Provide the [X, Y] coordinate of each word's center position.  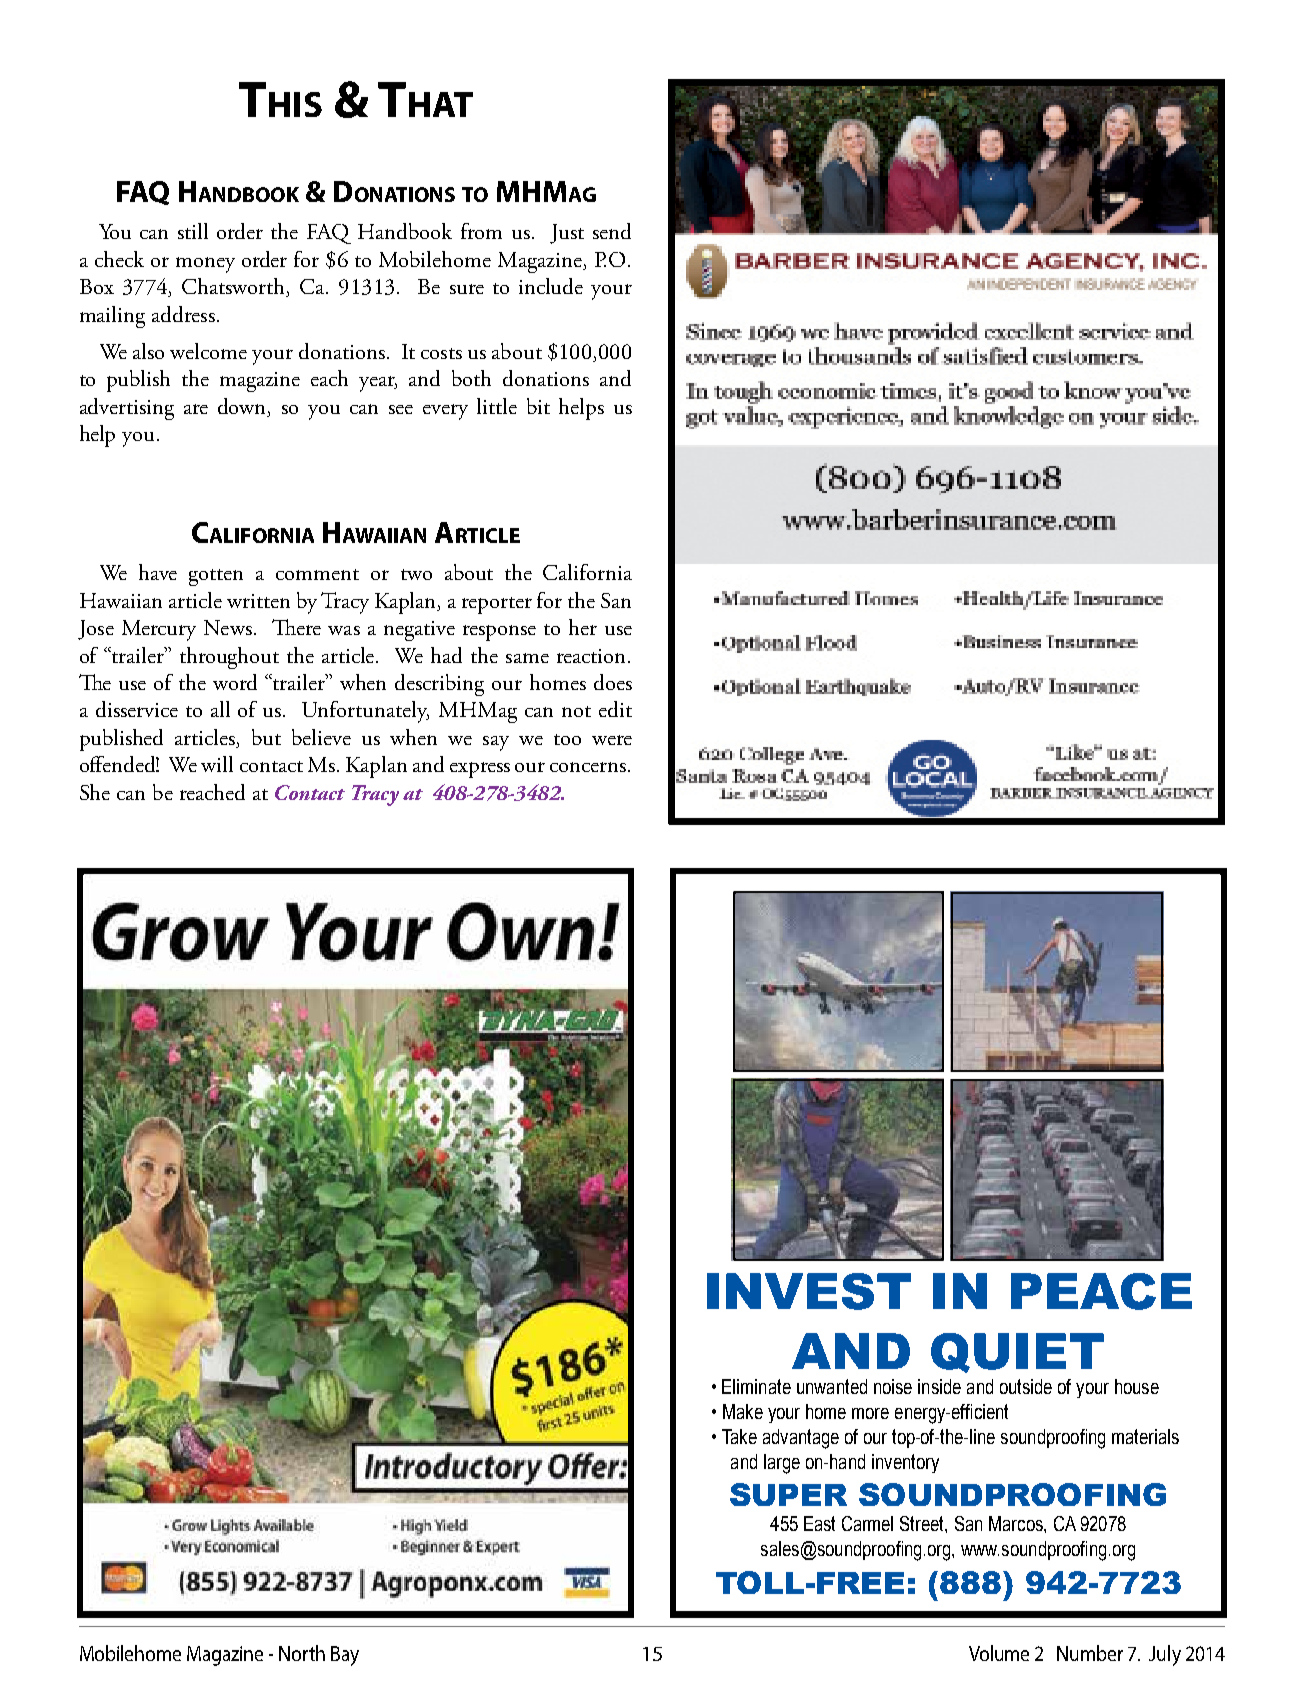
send [612, 231]
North [302, 1653]
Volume [999, 1653]
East [819, 1523]
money [205, 265]
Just [567, 234]
